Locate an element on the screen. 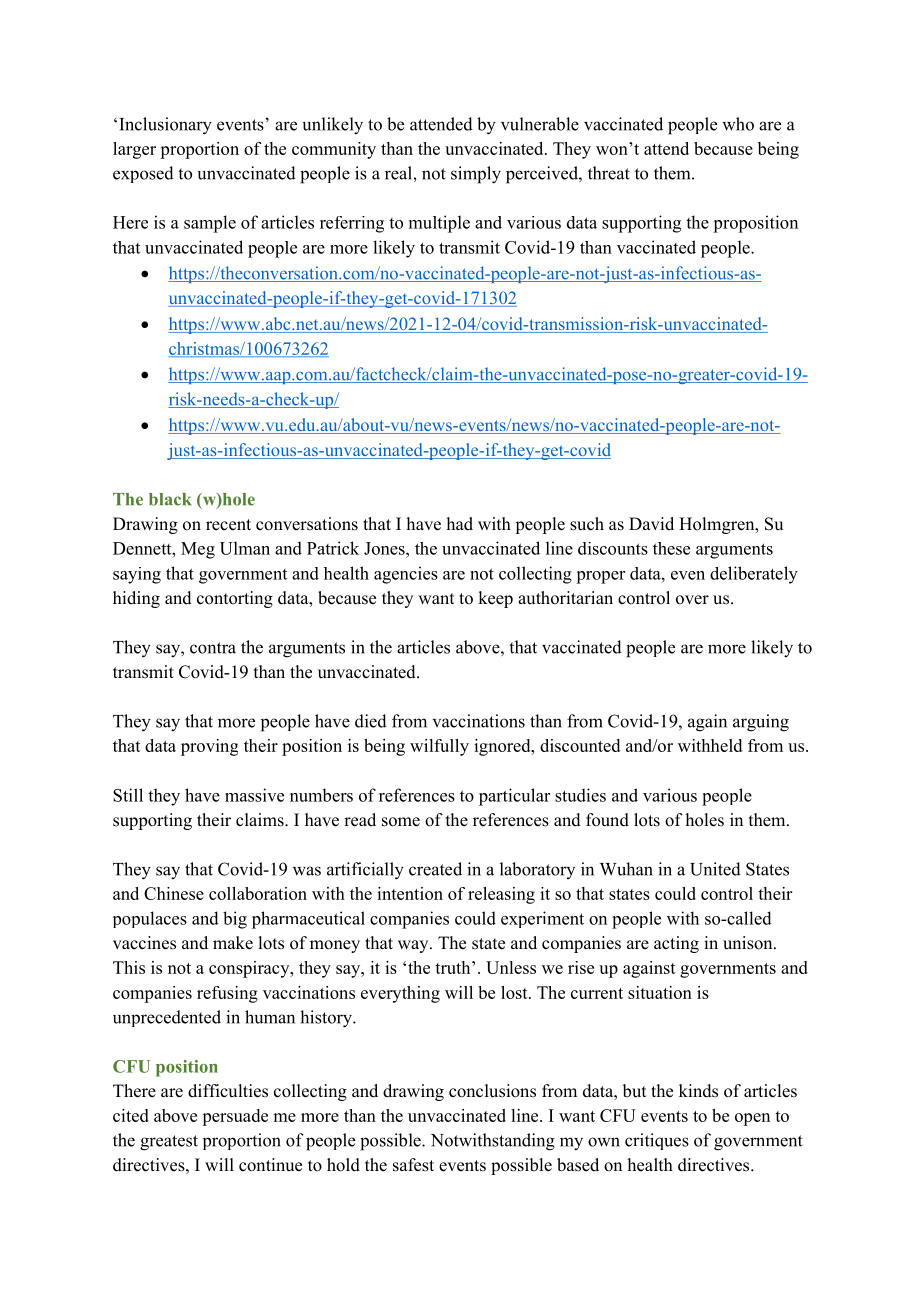 This screenshot has width=924, height=1308. multiple is located at coordinates (439, 224).
